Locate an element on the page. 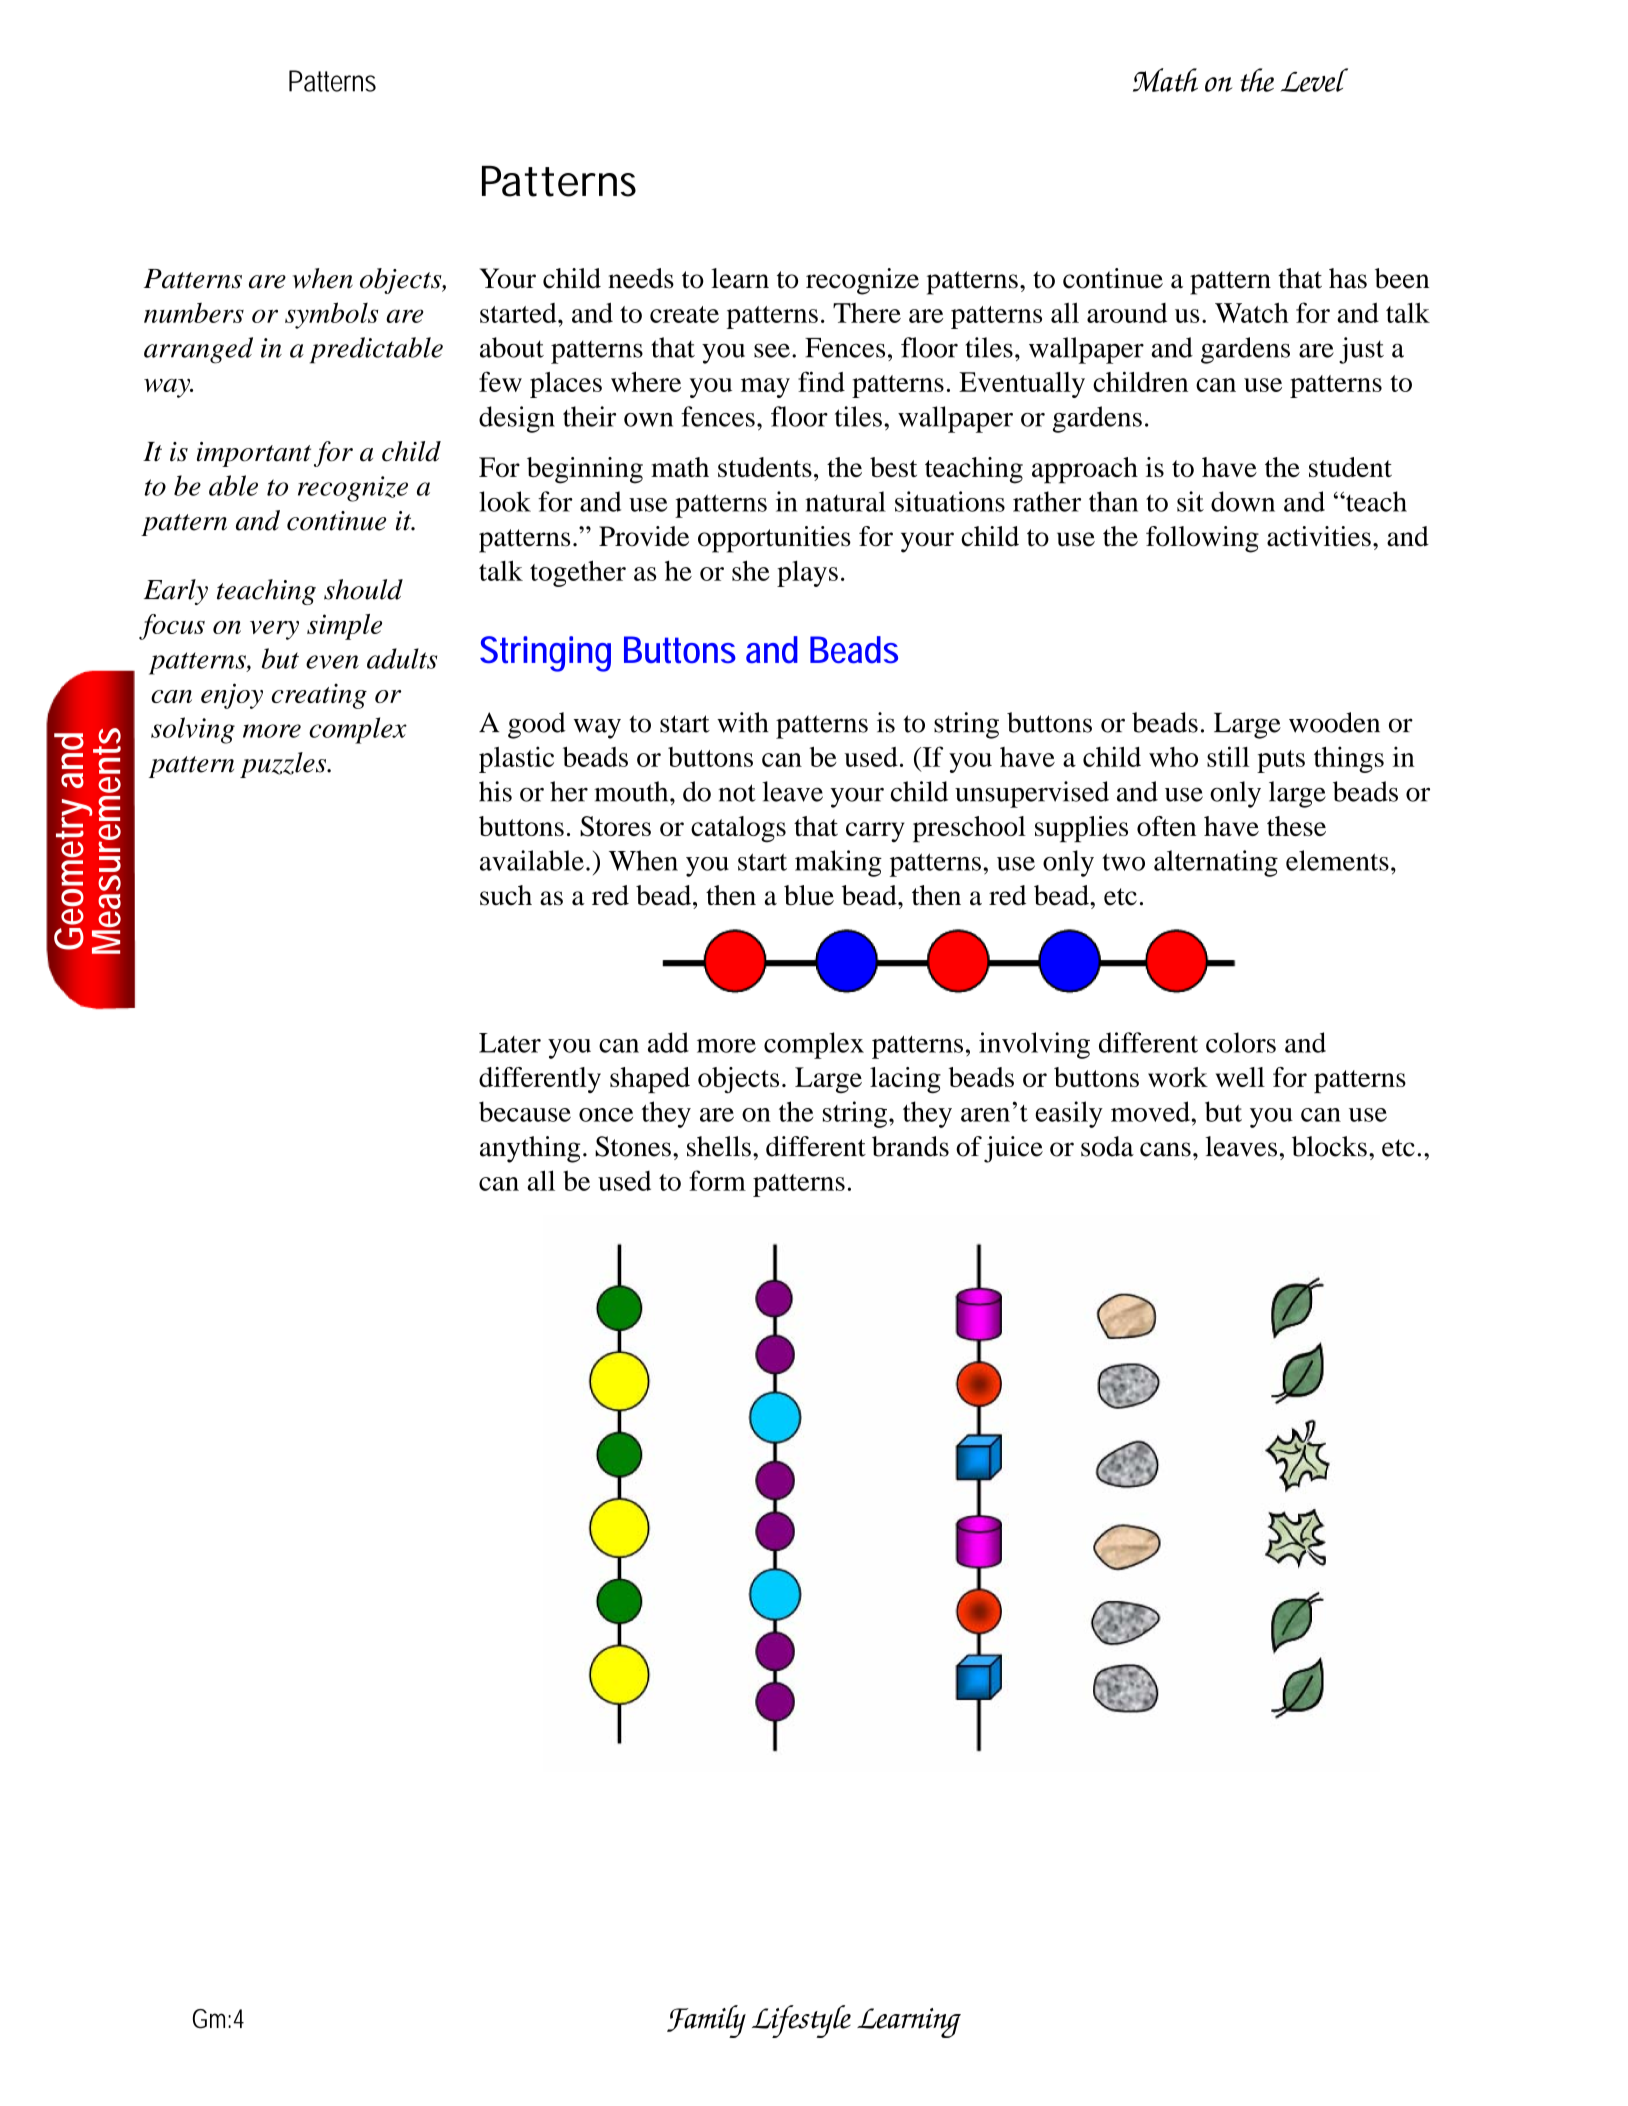  Lifestyle is located at coordinates (801, 2021).
